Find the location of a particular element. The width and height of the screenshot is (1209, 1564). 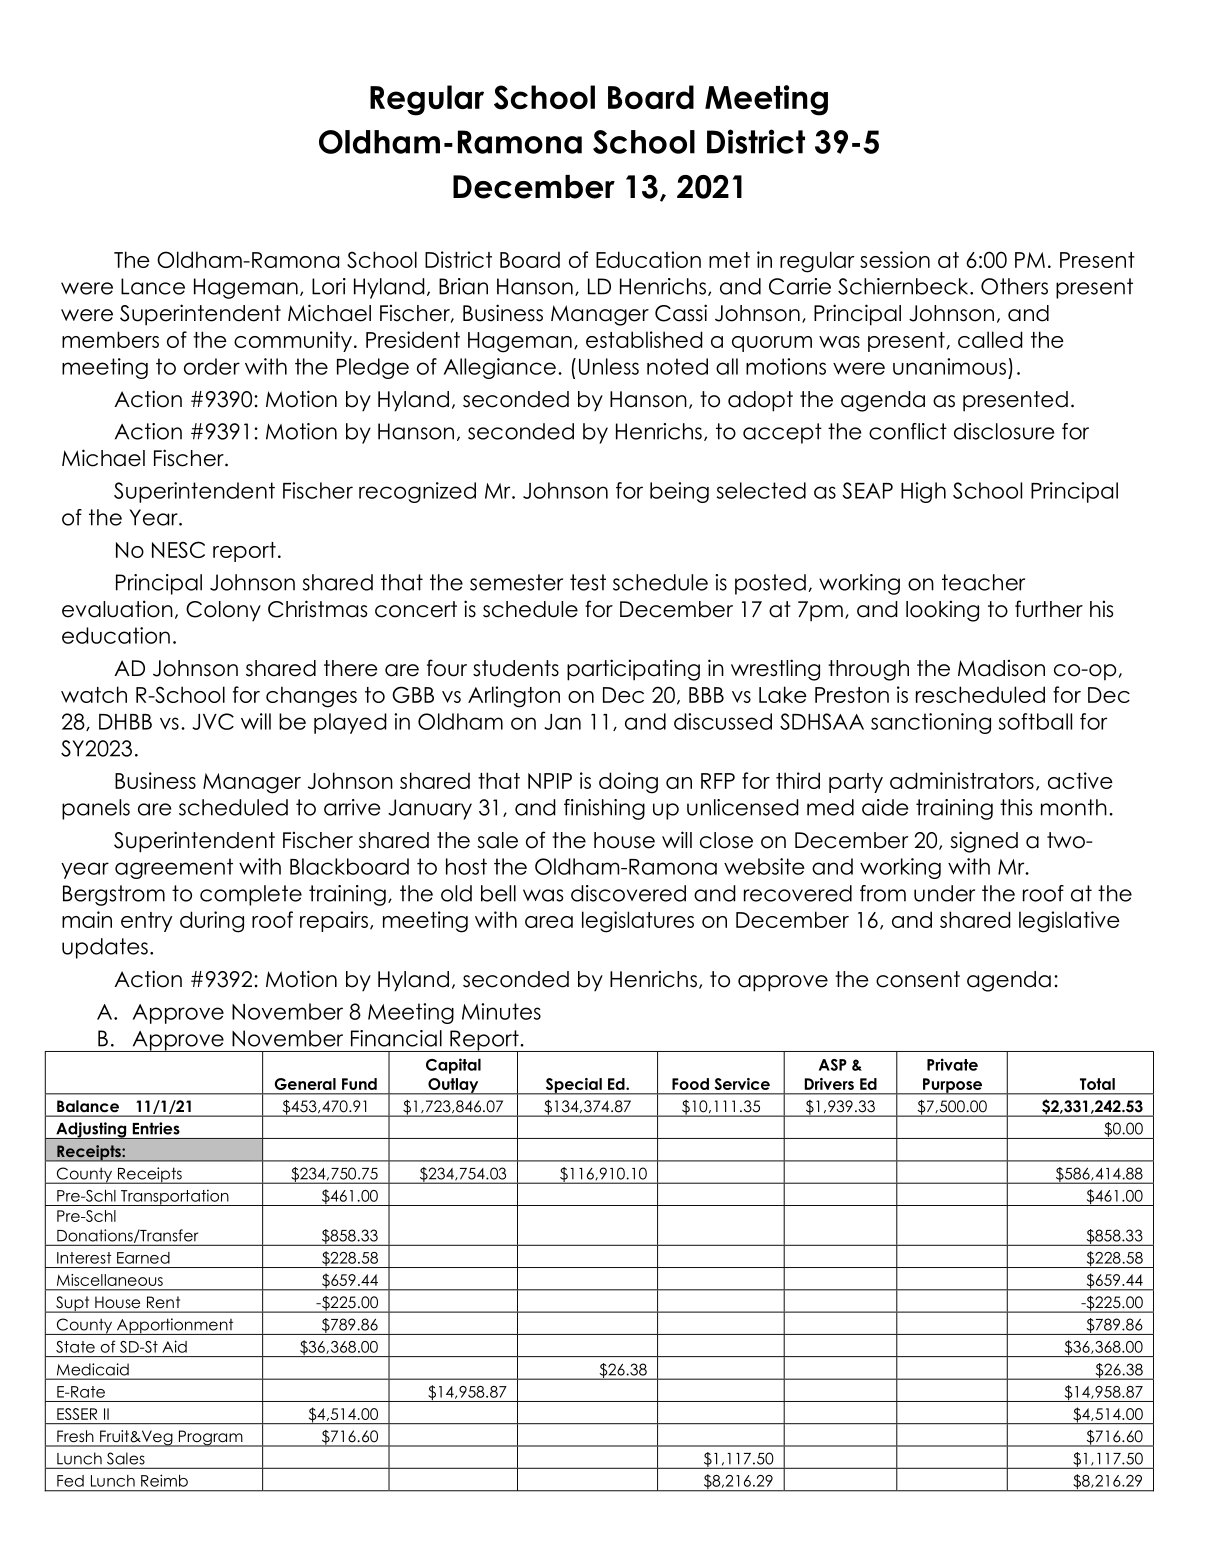

Special is located at coordinates (573, 1086).
